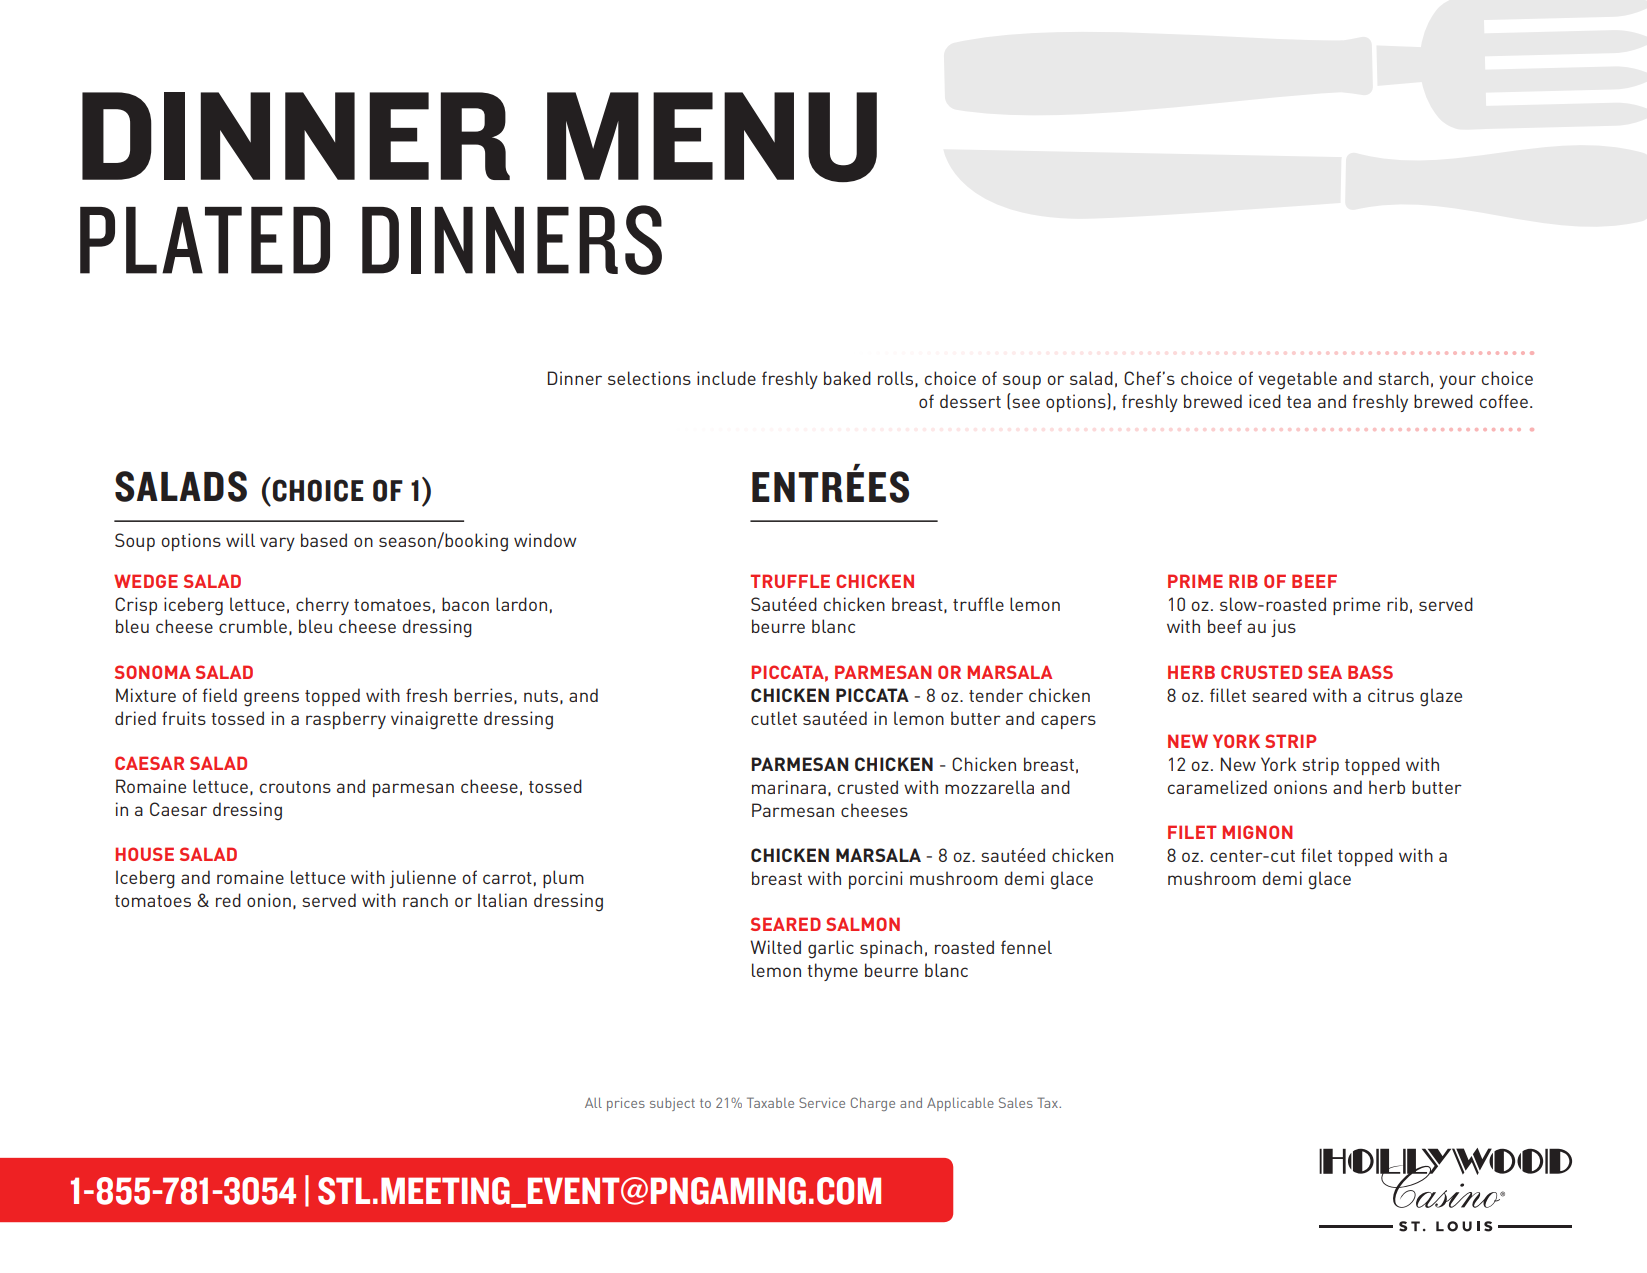  I want to click on ranch, so click(425, 900).
